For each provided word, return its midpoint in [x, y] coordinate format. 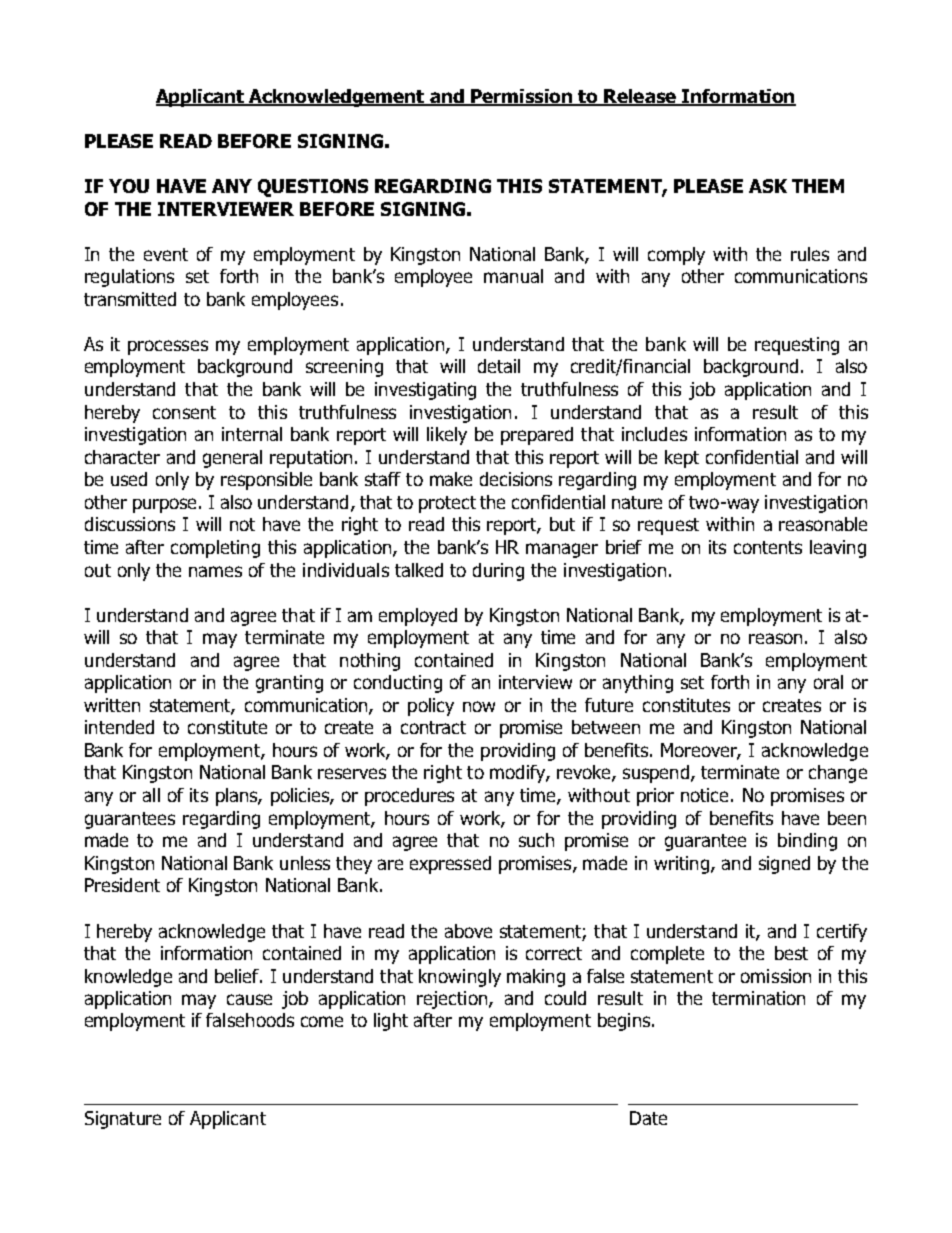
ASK [768, 186]
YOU [129, 186]
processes [168, 347]
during [498, 572]
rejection [453, 1000]
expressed [450, 865]
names [215, 571]
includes [654, 434]
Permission [521, 97]
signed [784, 865]
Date [648, 1118]
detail [499, 366]
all [151, 795]
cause [249, 999]
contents [768, 547]
